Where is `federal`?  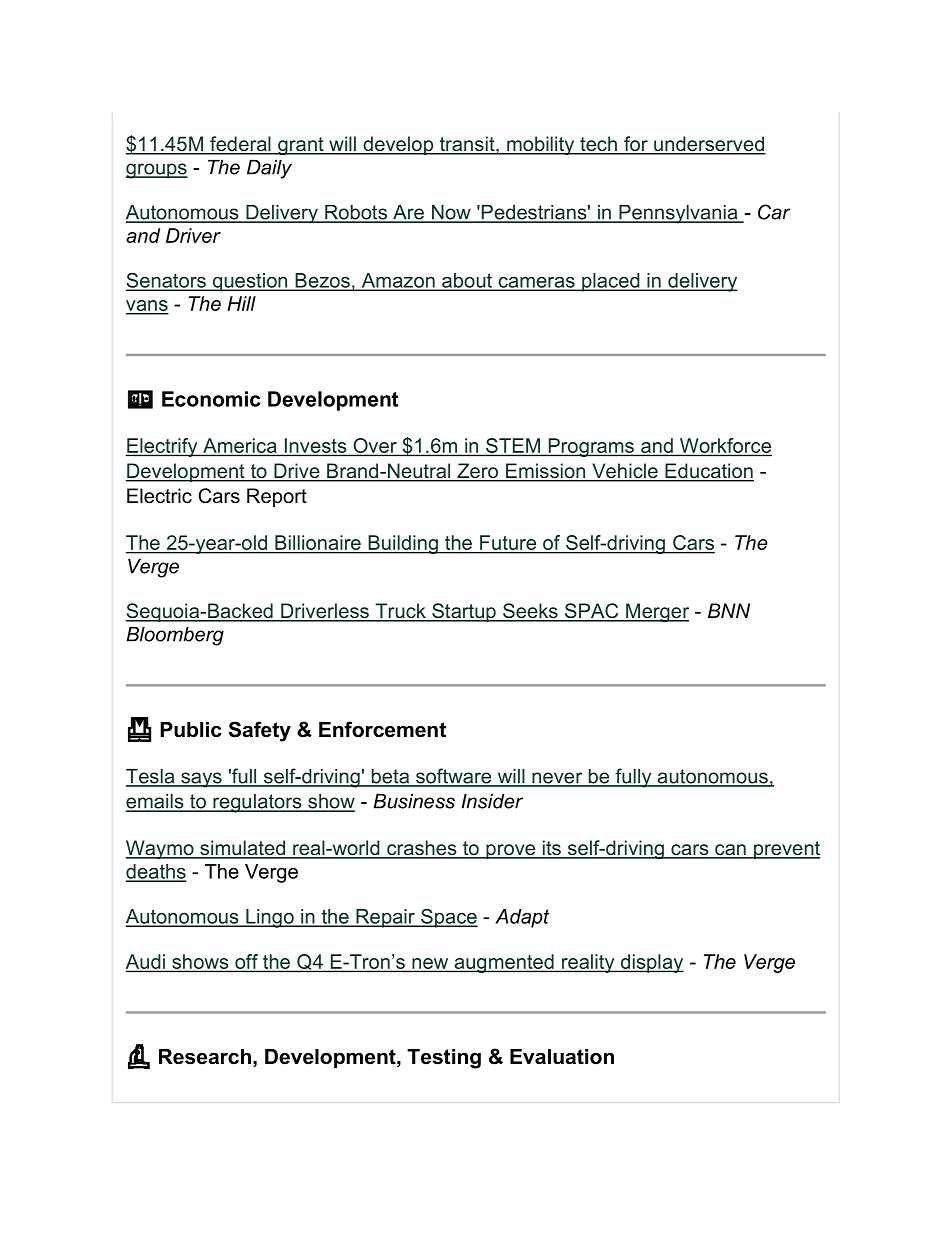
federal is located at coordinates (240, 145).
